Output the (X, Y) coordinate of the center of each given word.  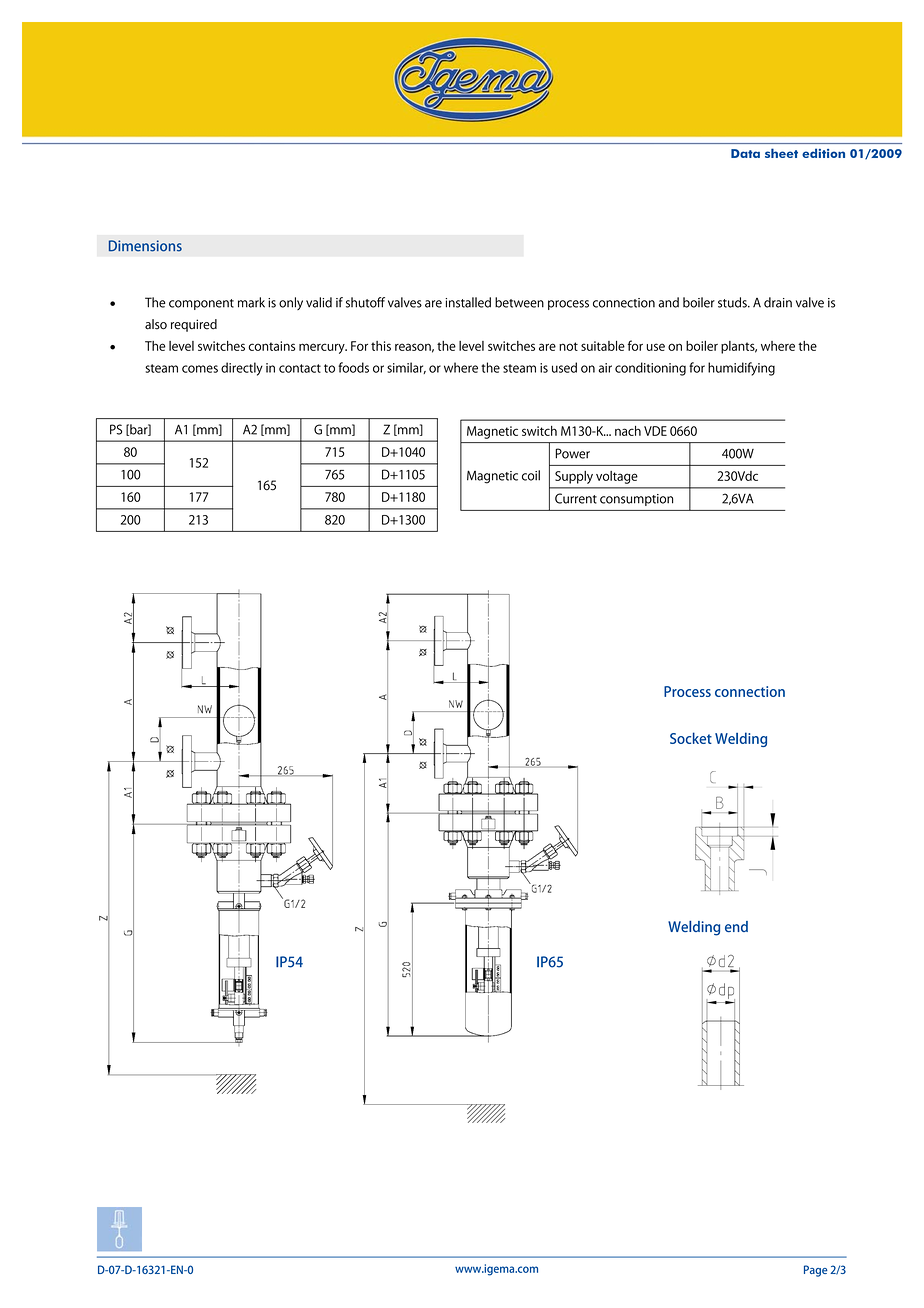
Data (745, 153)
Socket (691, 738)
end (736, 926)
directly (242, 369)
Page (816, 1271)
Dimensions (145, 246)
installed (468, 302)
